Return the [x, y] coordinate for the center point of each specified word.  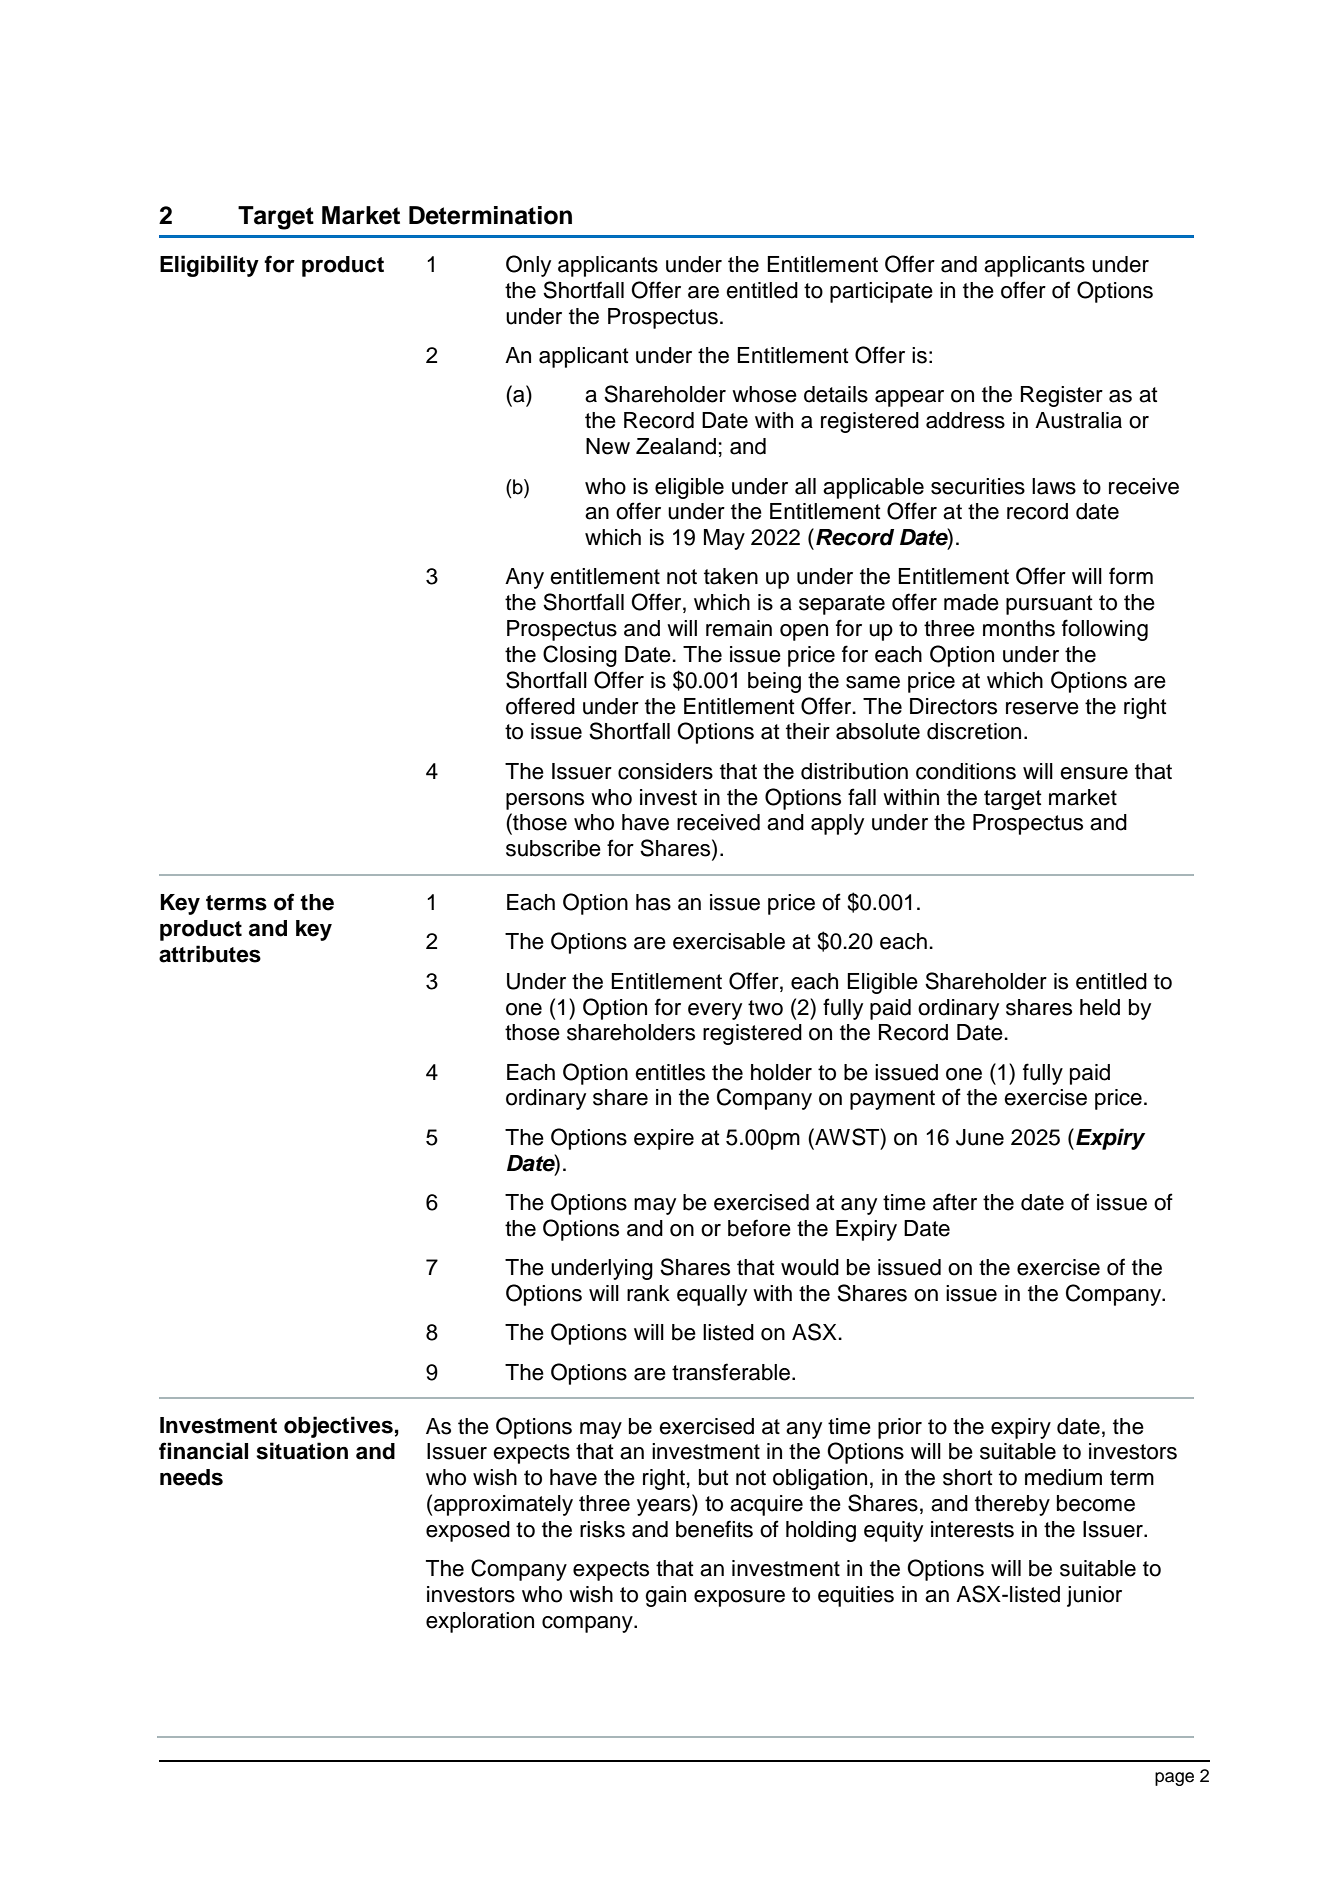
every [715, 1011]
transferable [732, 1372]
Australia [1078, 420]
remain [739, 628]
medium [1063, 1477]
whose [764, 394]
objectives [338, 1427]
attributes [210, 954]
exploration [480, 1622]
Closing [580, 656]
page [1174, 1779]
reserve [1042, 708]
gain [665, 1596]
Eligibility [209, 266]
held [1100, 1007]
